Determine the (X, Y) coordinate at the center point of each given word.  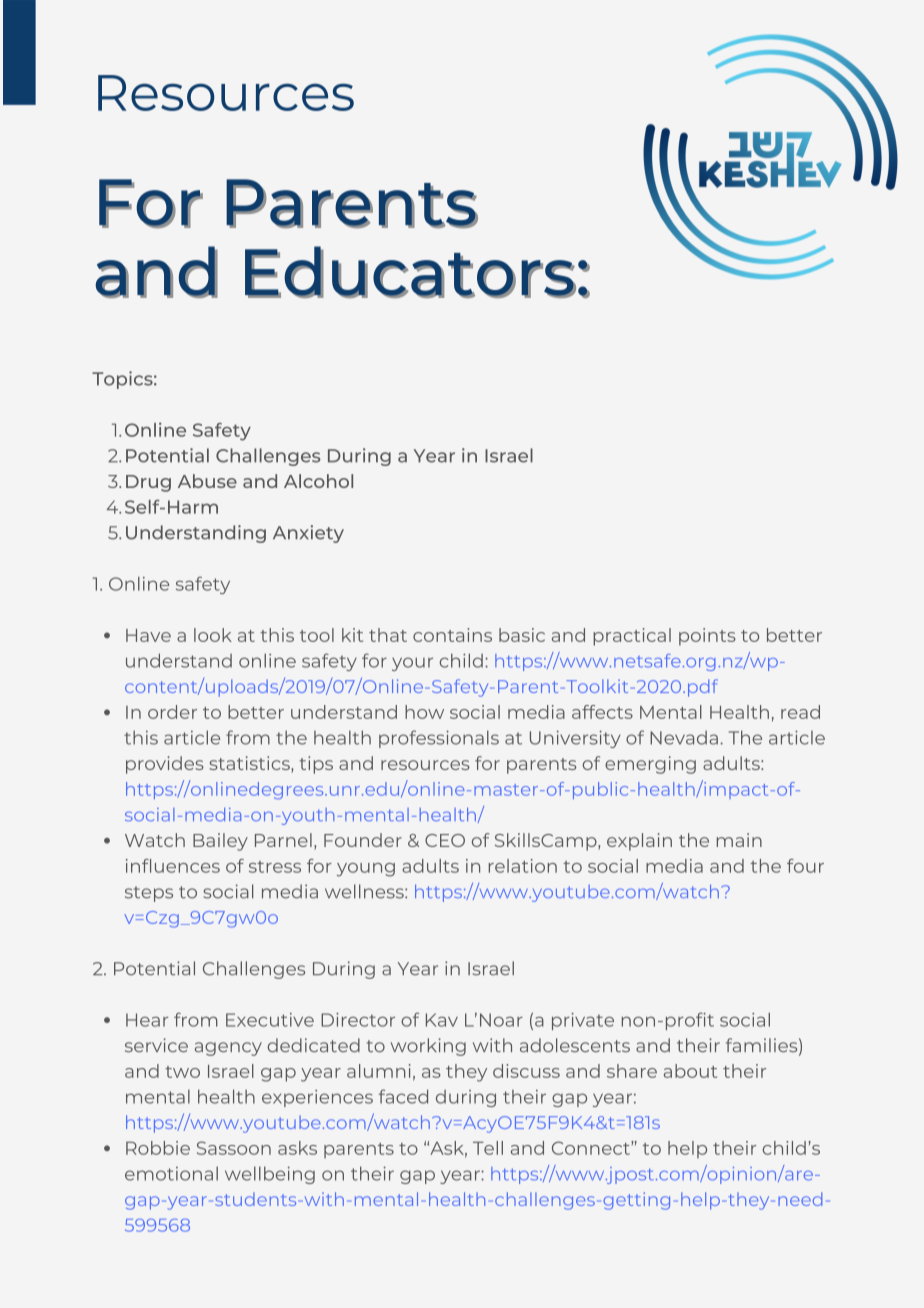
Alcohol (318, 481)
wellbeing (270, 1175)
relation (523, 866)
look (213, 635)
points (707, 637)
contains (452, 635)
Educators (410, 272)
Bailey (220, 842)
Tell (488, 1148)
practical (632, 637)
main (739, 840)
